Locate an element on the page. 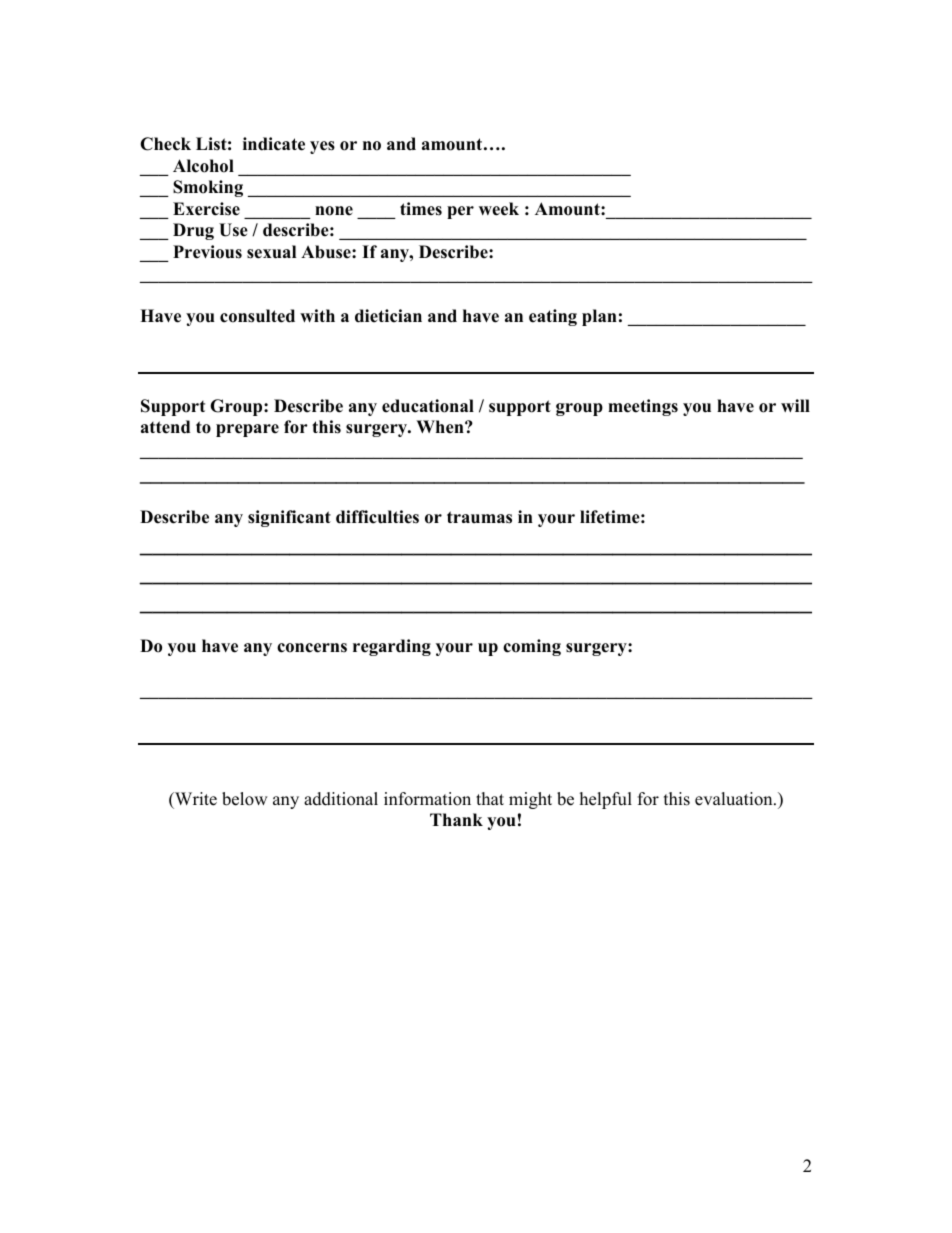 Image resolution: width=952 pixels, height=1233 pixels. concerns is located at coordinates (312, 648).
